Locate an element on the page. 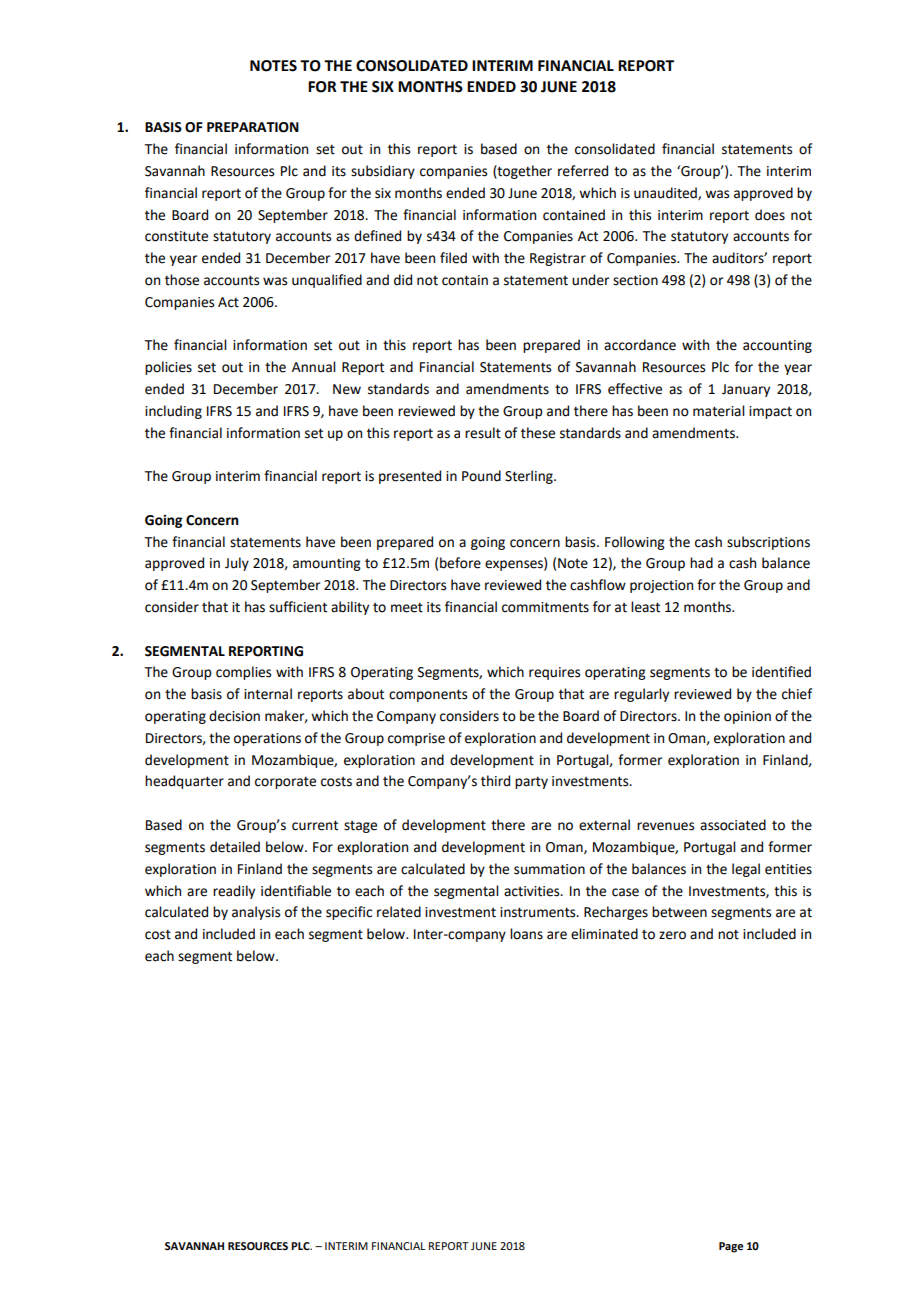 Image resolution: width=924 pixels, height=1308 pixels. legal is located at coordinates (746, 870).
